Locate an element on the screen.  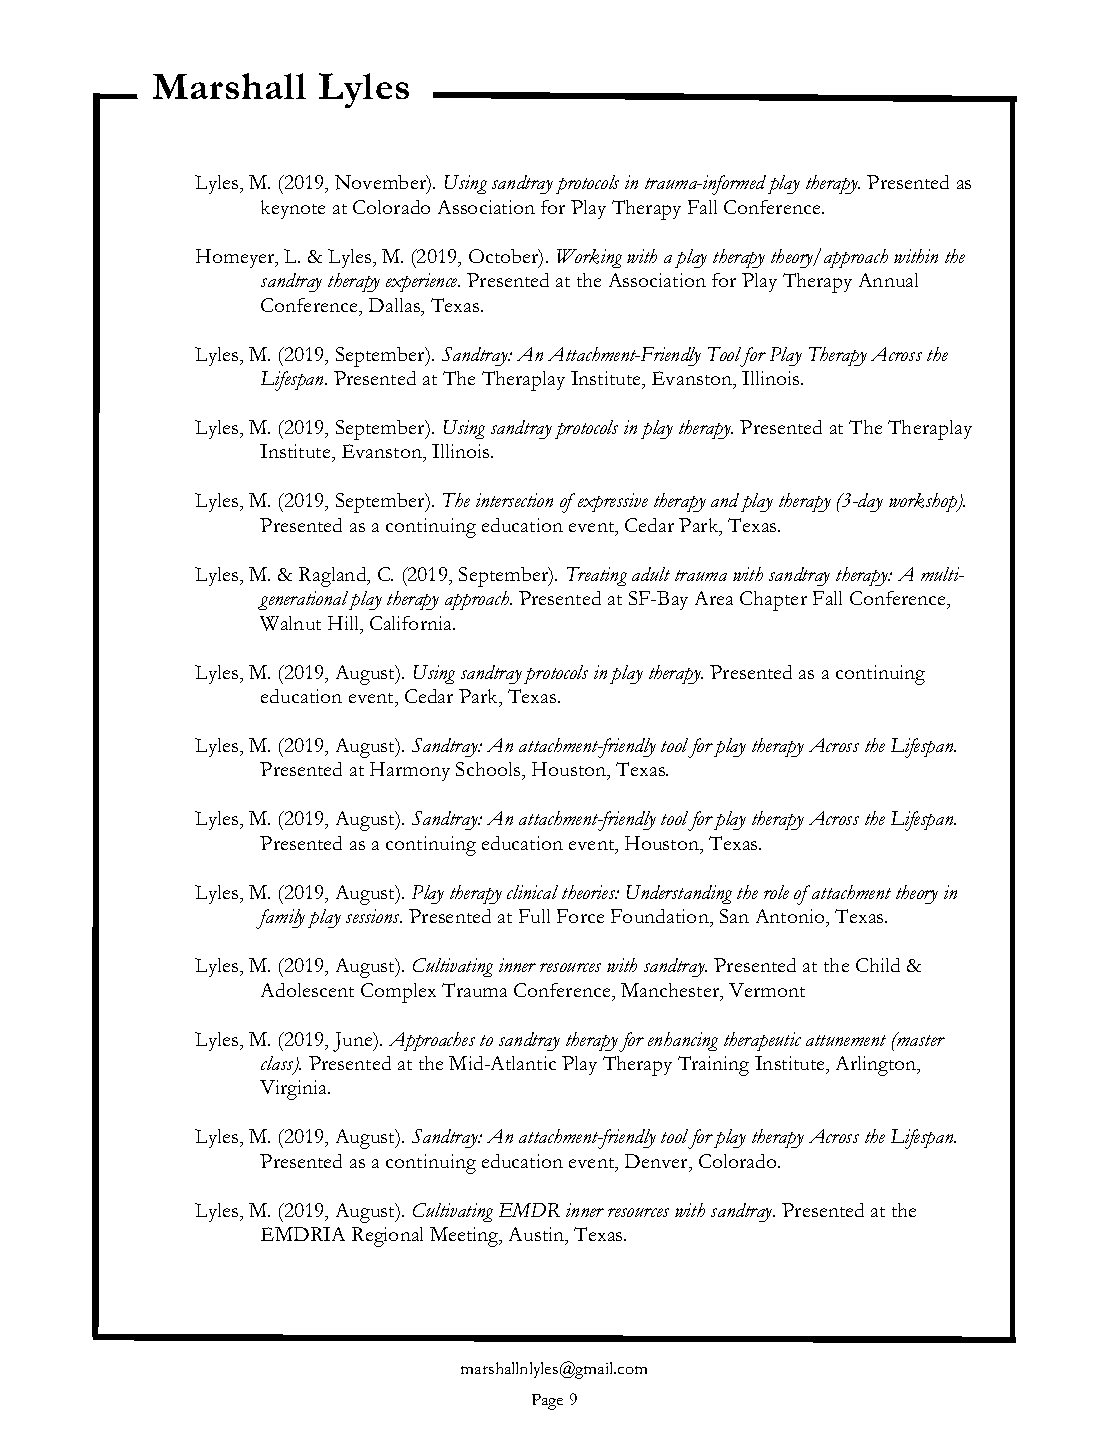
sessions is located at coordinates (374, 916).
